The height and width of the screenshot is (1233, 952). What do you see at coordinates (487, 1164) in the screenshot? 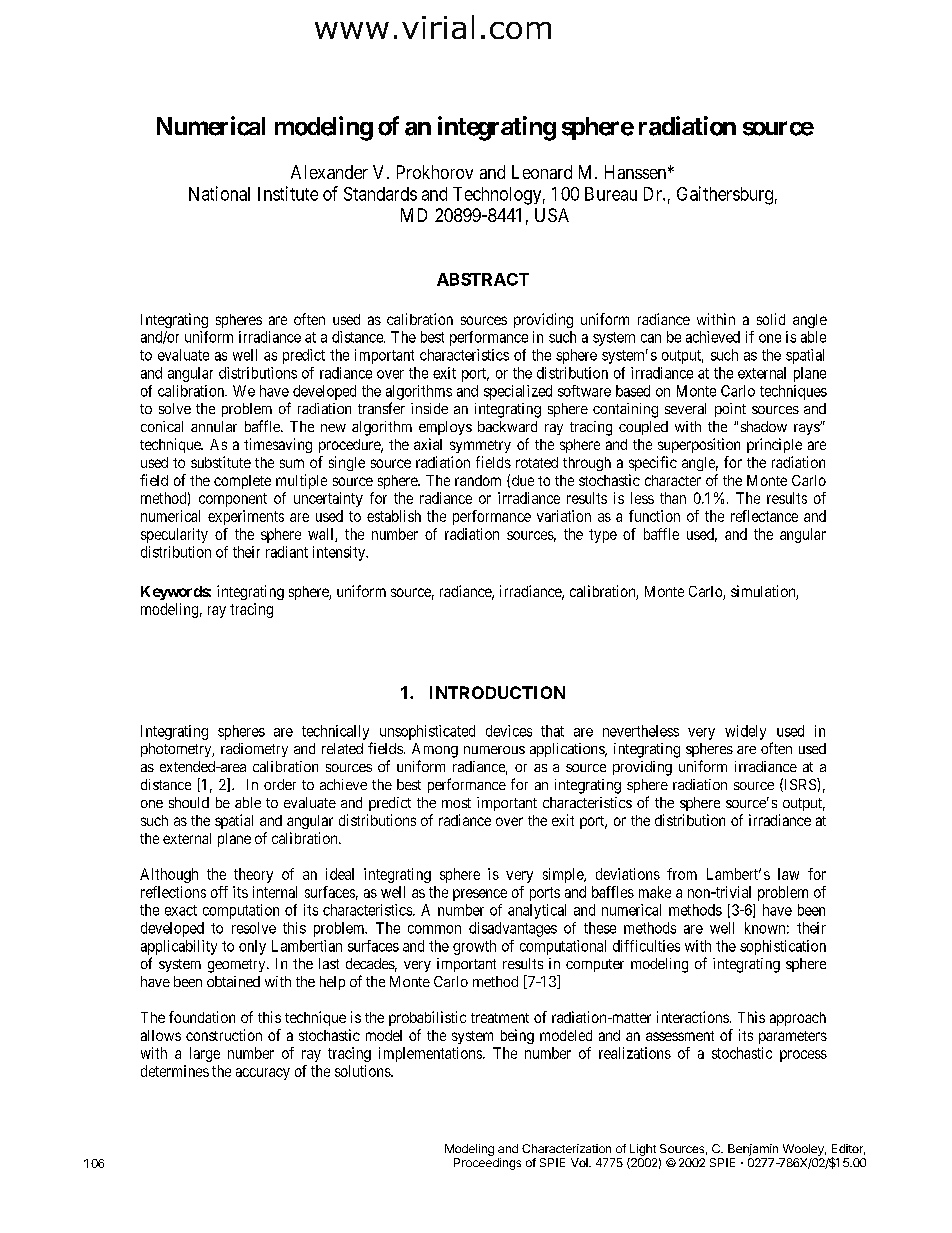
I see `Proceedings` at bounding box center [487, 1164].
